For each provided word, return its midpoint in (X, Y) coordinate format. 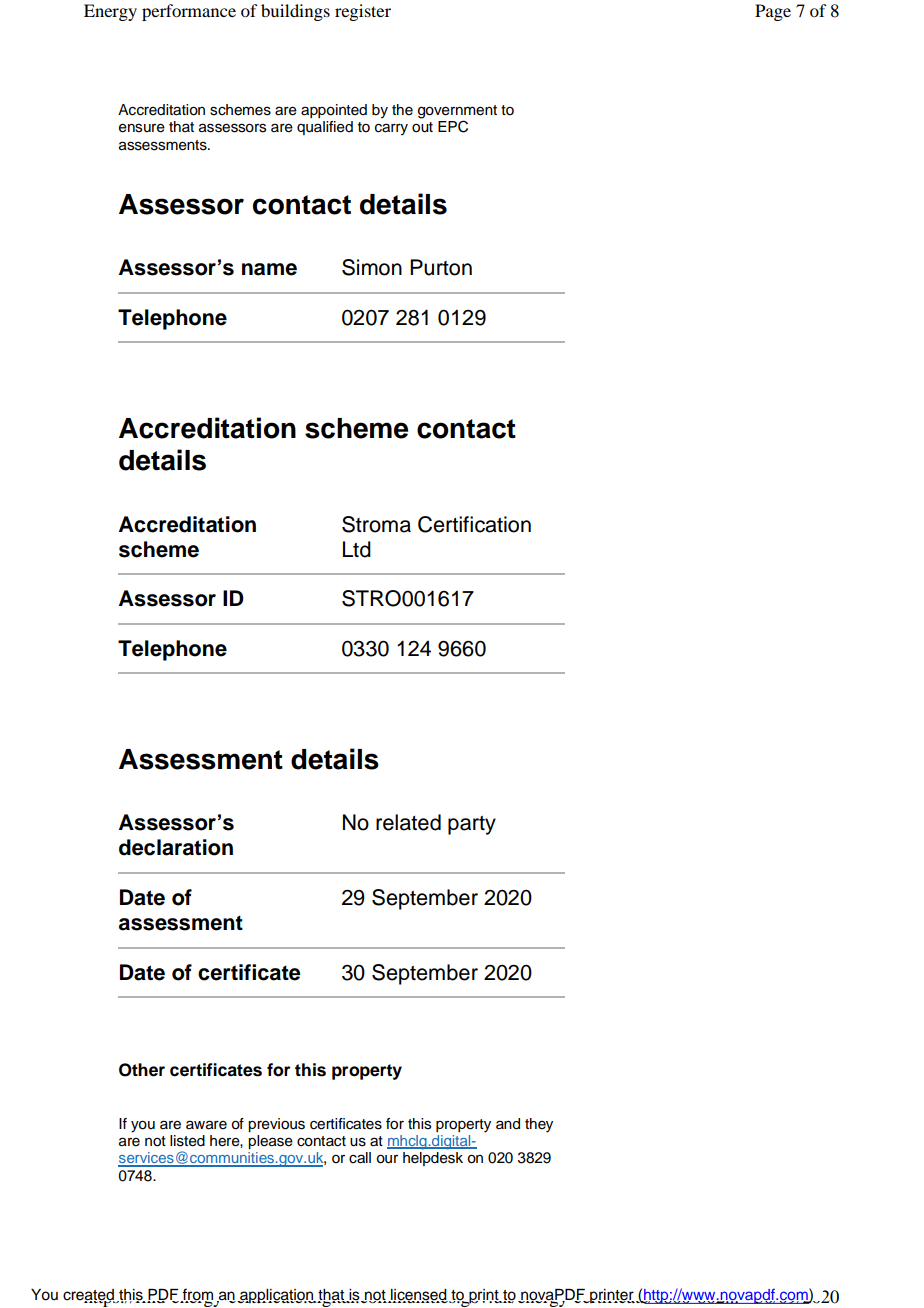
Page (773, 12)
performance (189, 12)
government (457, 113)
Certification (474, 524)
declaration (176, 847)
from (197, 1295)
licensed (418, 1296)
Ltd (357, 549)
